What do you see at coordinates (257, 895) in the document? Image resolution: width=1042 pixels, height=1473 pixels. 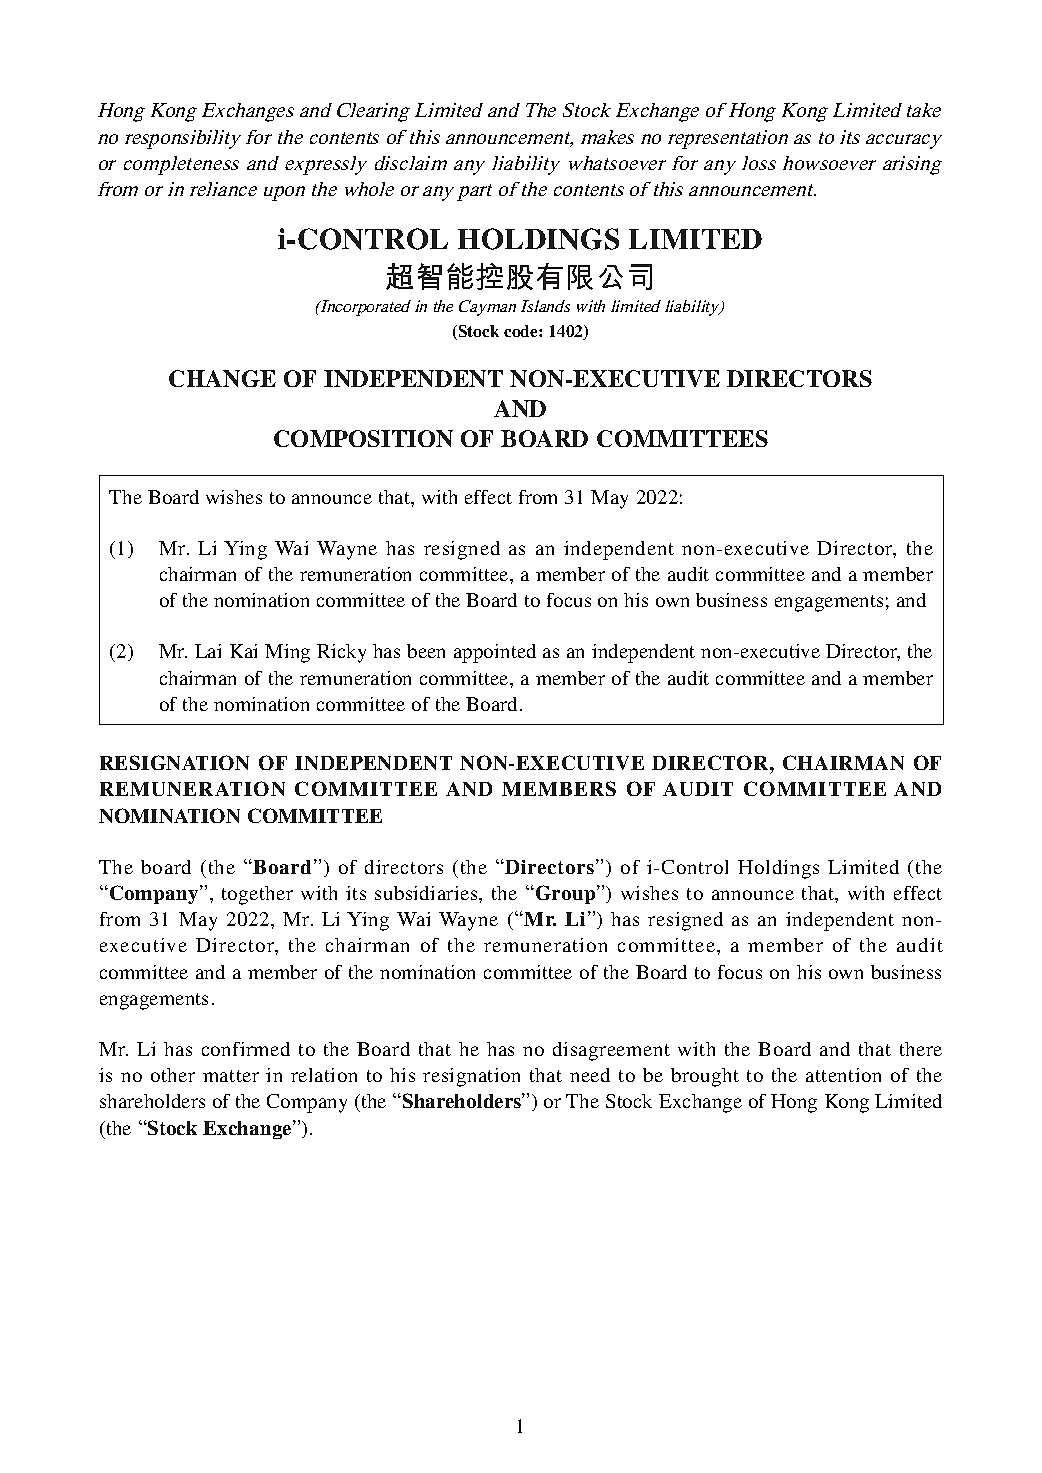 I see `together` at bounding box center [257, 895].
